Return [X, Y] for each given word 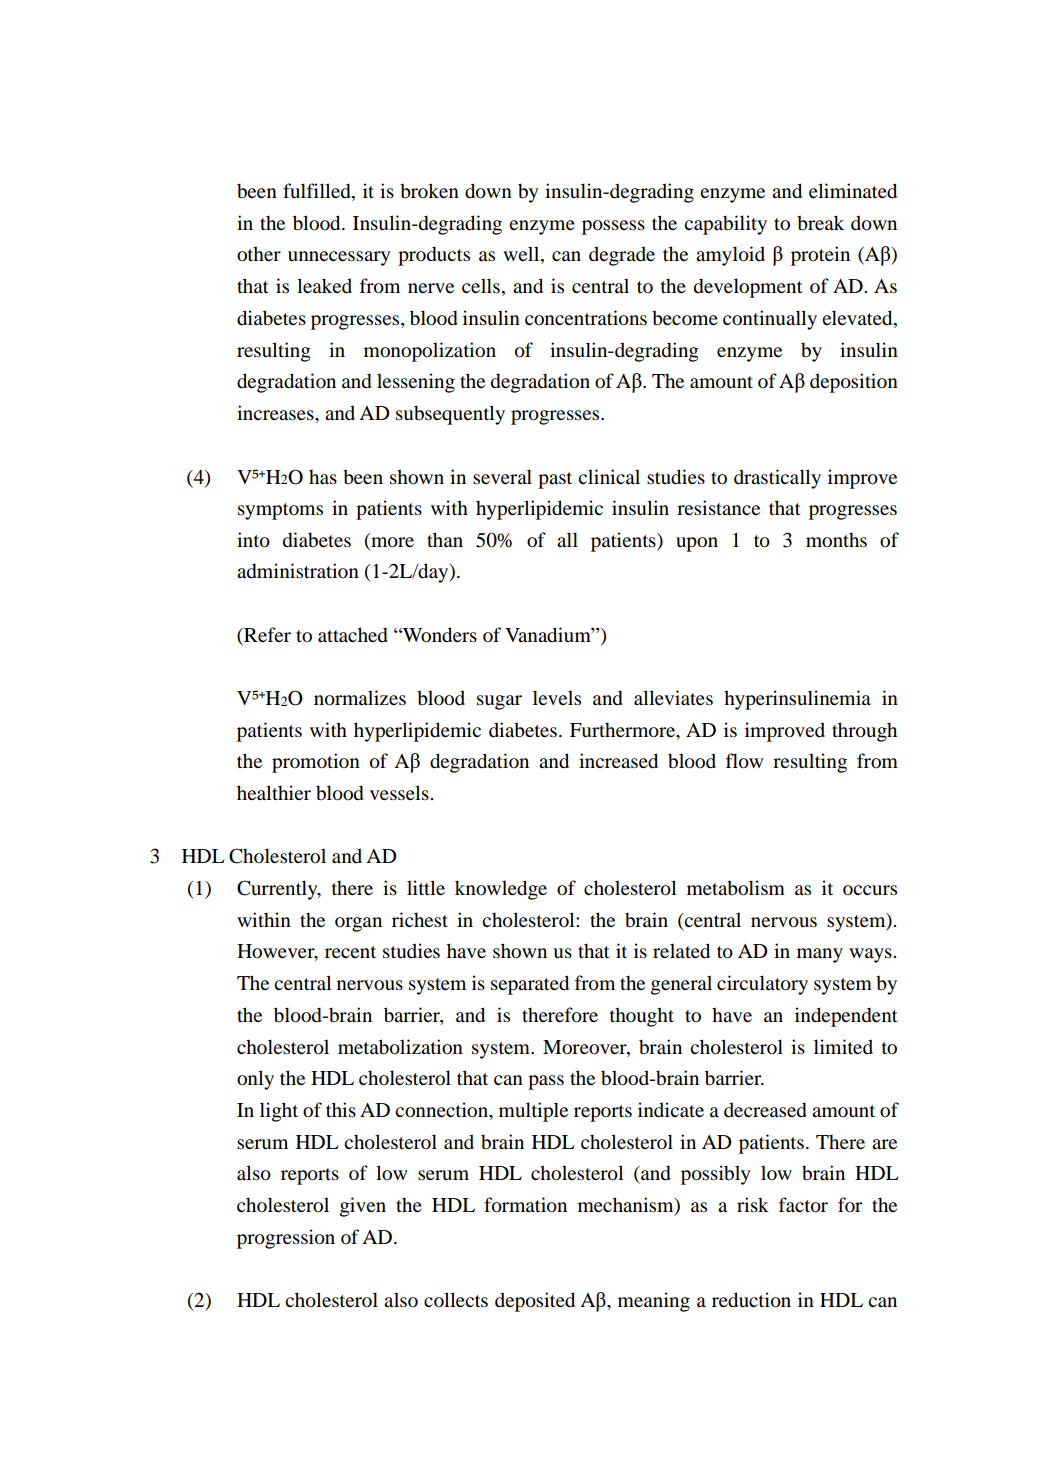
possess [613, 227]
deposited [535, 1302]
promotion [316, 763]
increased [618, 761]
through [864, 732]
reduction [751, 1300]
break [820, 223]
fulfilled [318, 192]
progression [286, 1239]
